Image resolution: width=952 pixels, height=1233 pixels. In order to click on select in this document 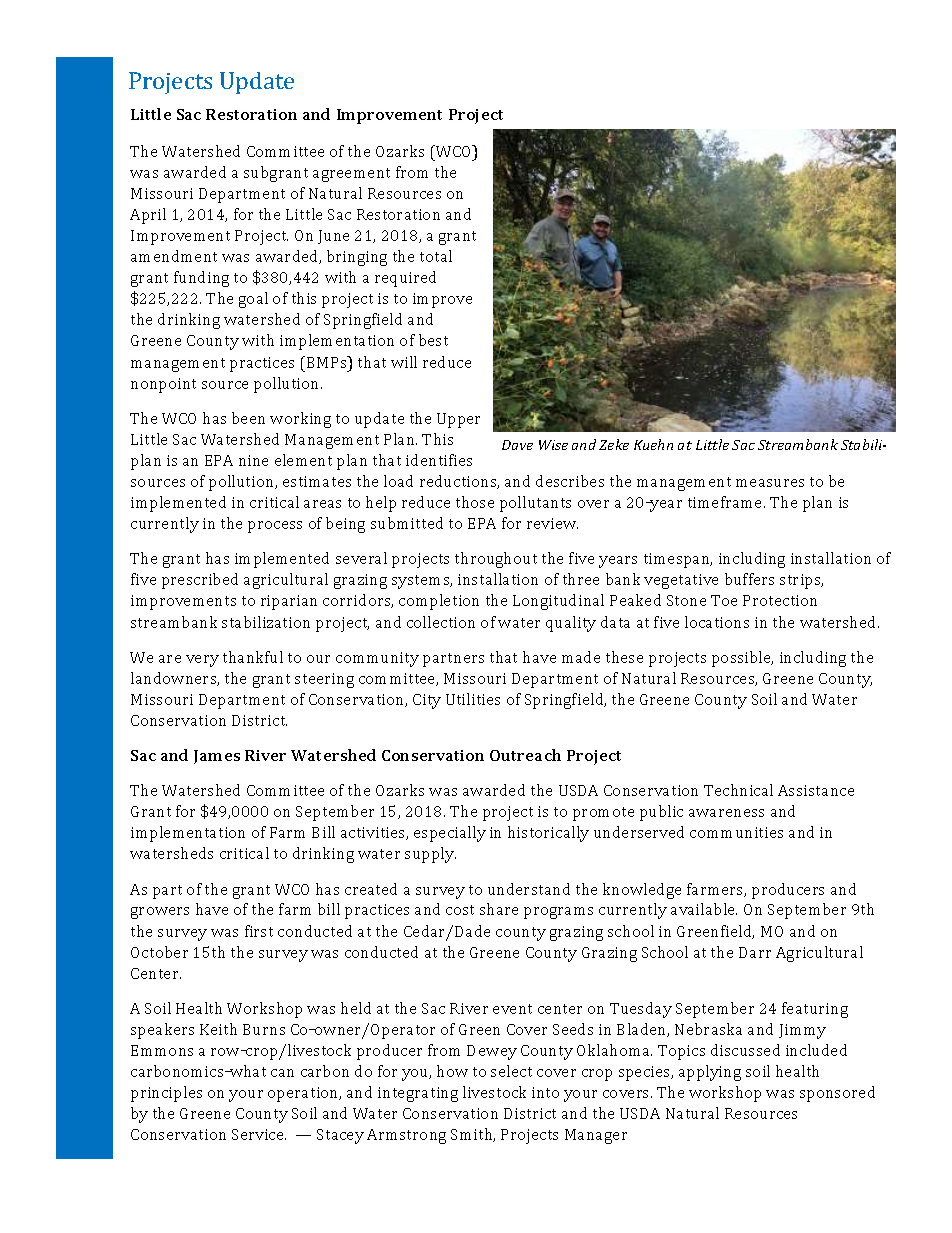, I will do `click(511, 1071)`.
